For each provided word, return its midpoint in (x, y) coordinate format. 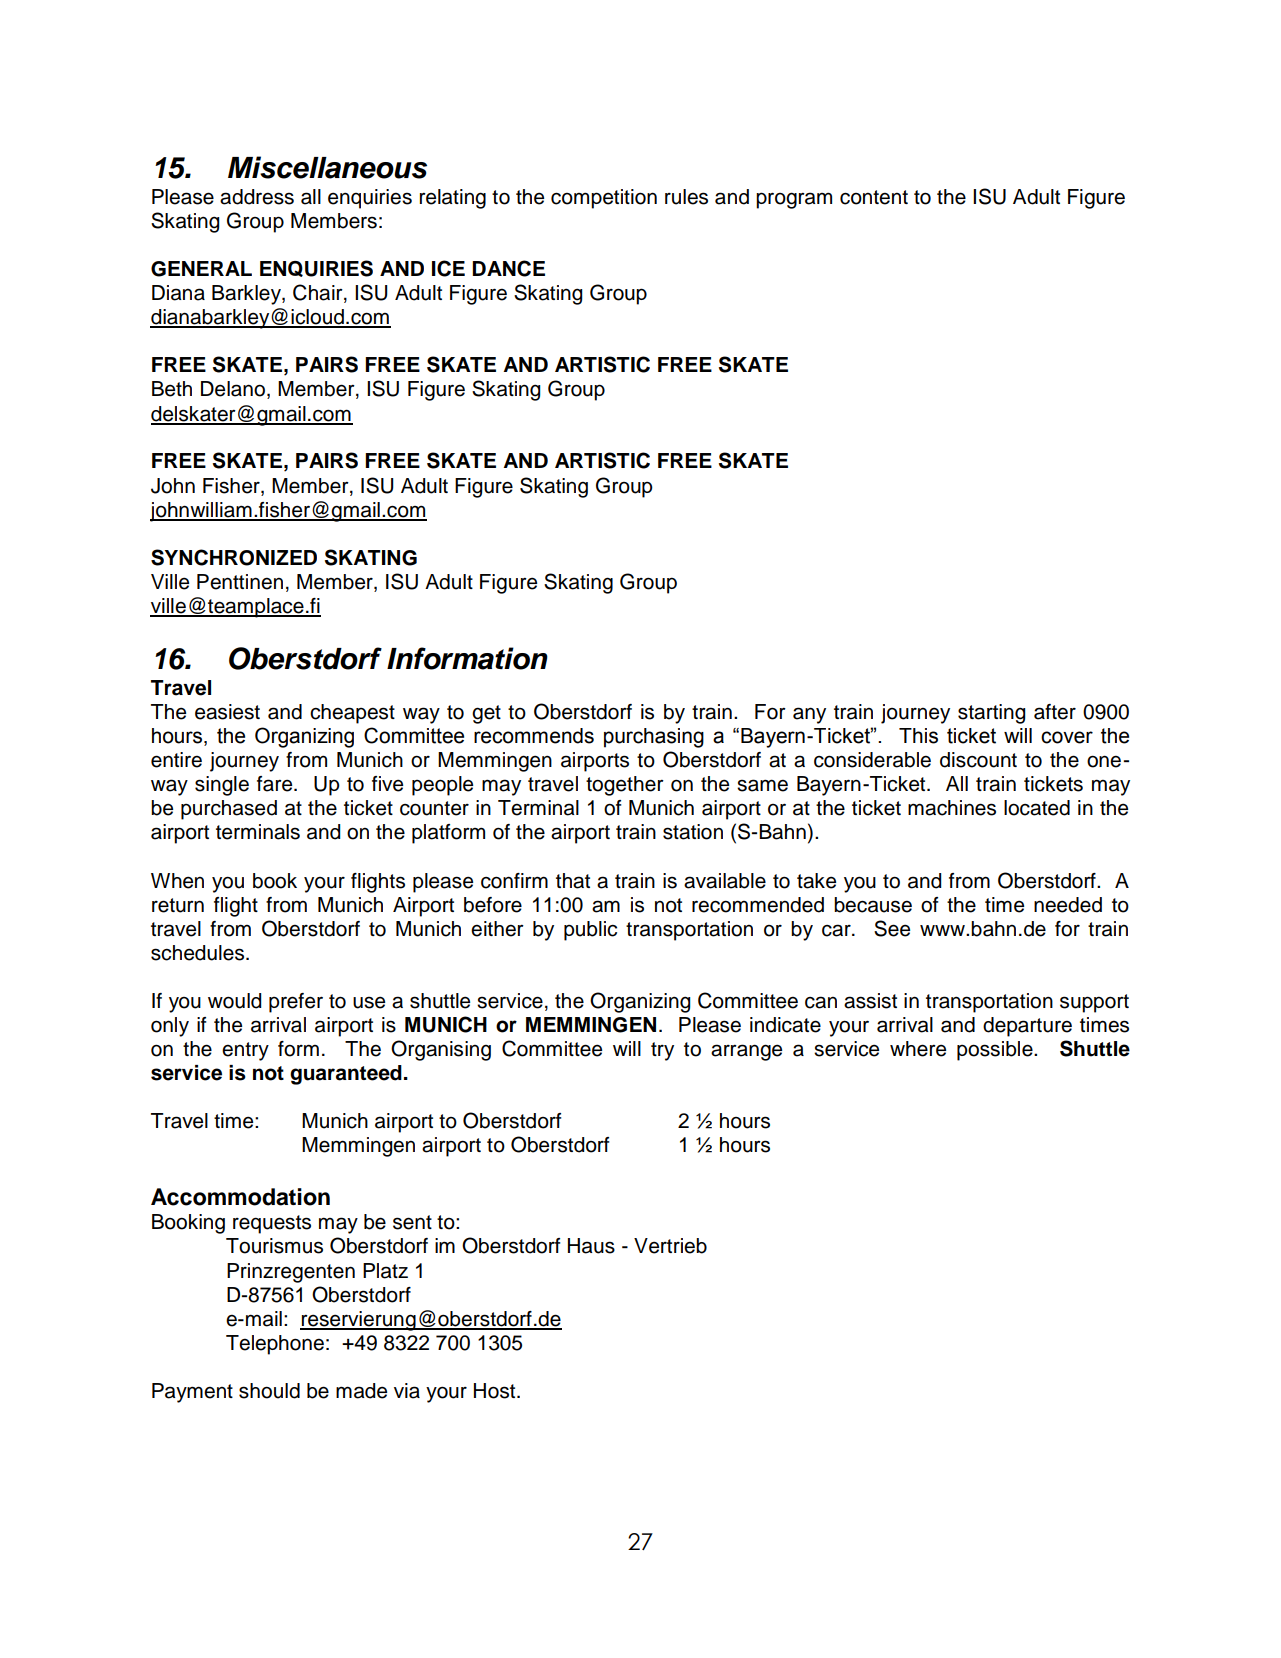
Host (496, 1391)
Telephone (275, 1345)
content (874, 197)
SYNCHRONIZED (234, 557)
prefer (296, 1003)
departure (1027, 1027)
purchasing (654, 738)
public (590, 931)
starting (991, 714)
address (257, 197)
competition (604, 199)
